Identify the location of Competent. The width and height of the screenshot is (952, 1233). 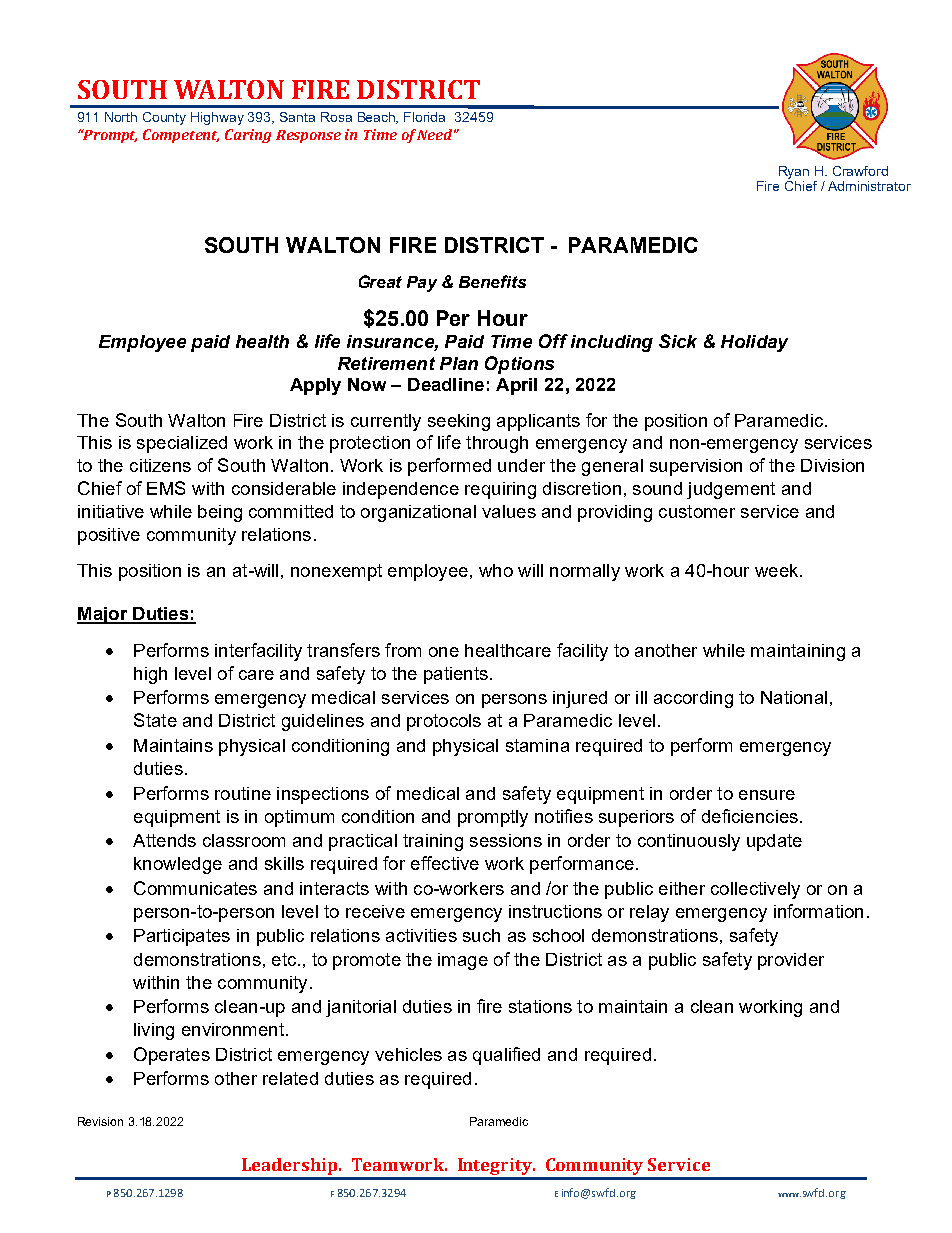
(181, 136).
